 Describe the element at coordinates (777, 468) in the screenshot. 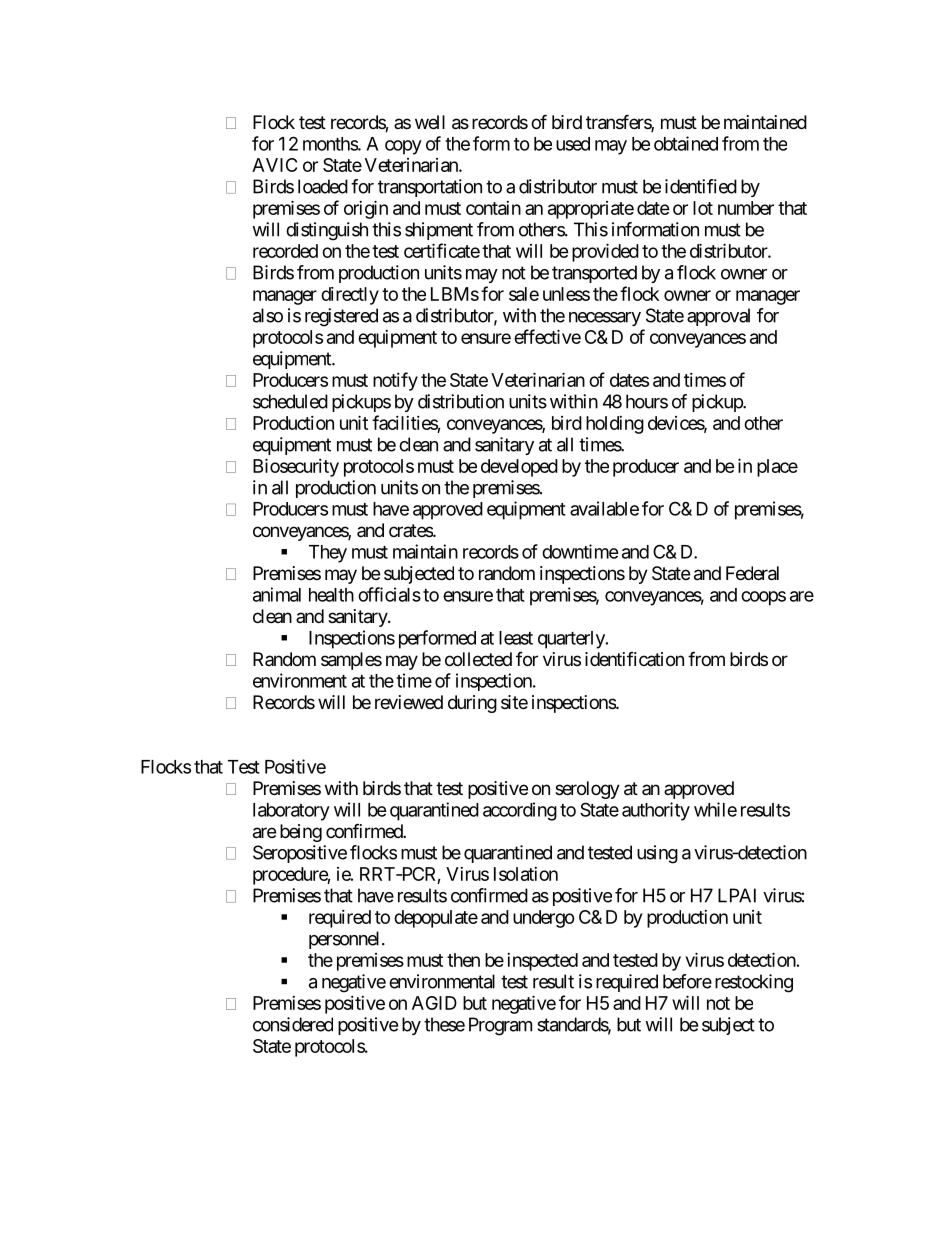

I see `place` at that location.
